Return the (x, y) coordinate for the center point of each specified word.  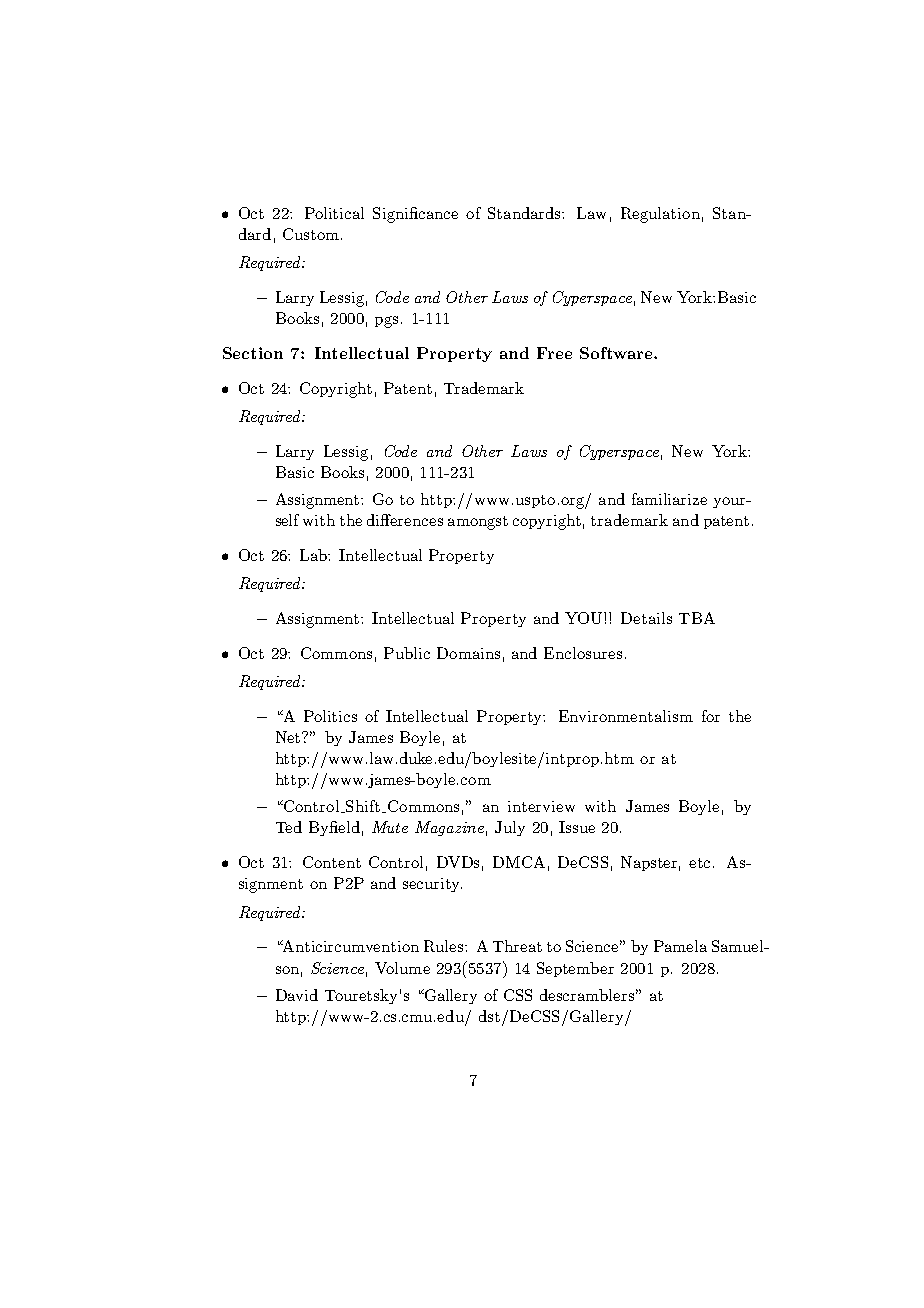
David (297, 995)
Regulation (660, 215)
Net (289, 737)
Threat (517, 946)
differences (405, 520)
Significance (415, 215)
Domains (468, 653)
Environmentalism (626, 716)
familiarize (669, 499)
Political (334, 213)
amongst (478, 523)
